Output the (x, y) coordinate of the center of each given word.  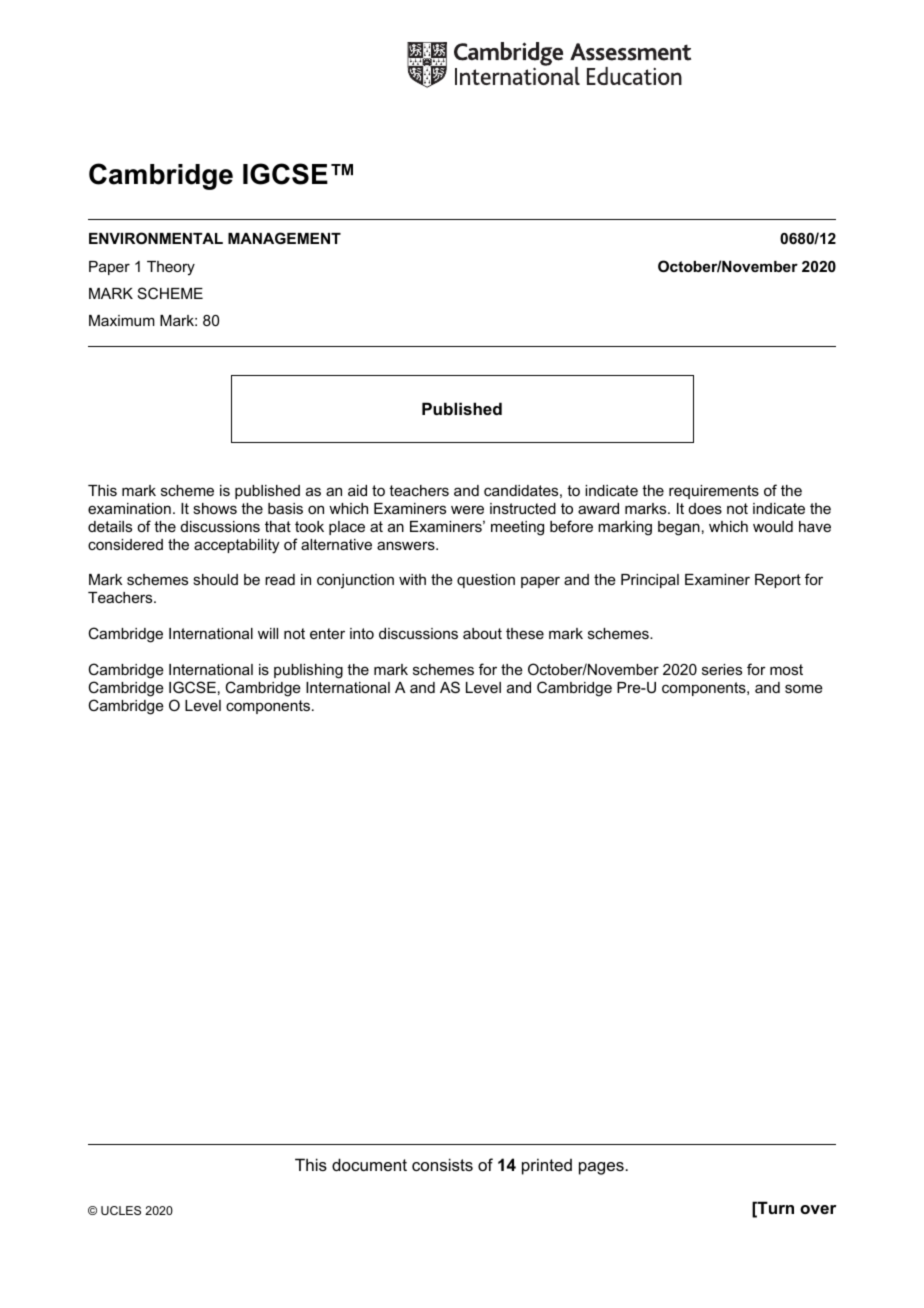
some (804, 688)
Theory (171, 268)
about (482, 633)
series (722, 669)
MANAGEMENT (284, 238)
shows (215, 508)
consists (442, 1164)
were (467, 509)
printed (547, 1166)
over (818, 1209)
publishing (308, 671)
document (369, 1164)
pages (602, 1168)
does (705, 508)
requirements (714, 492)
